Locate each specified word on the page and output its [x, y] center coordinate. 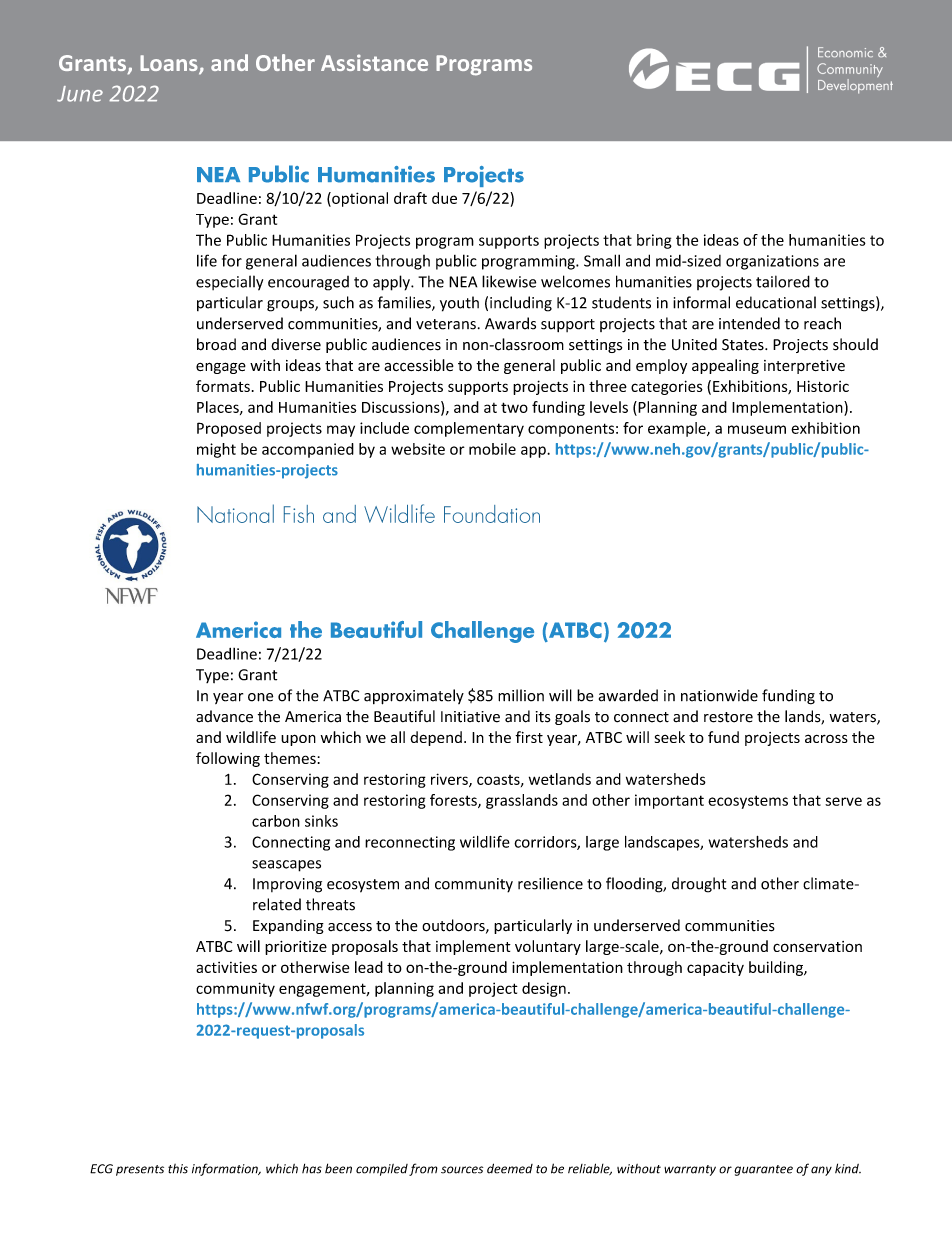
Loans [170, 64]
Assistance [374, 62]
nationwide [719, 695]
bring [654, 241]
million [521, 695]
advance [224, 716]
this [178, 1169]
